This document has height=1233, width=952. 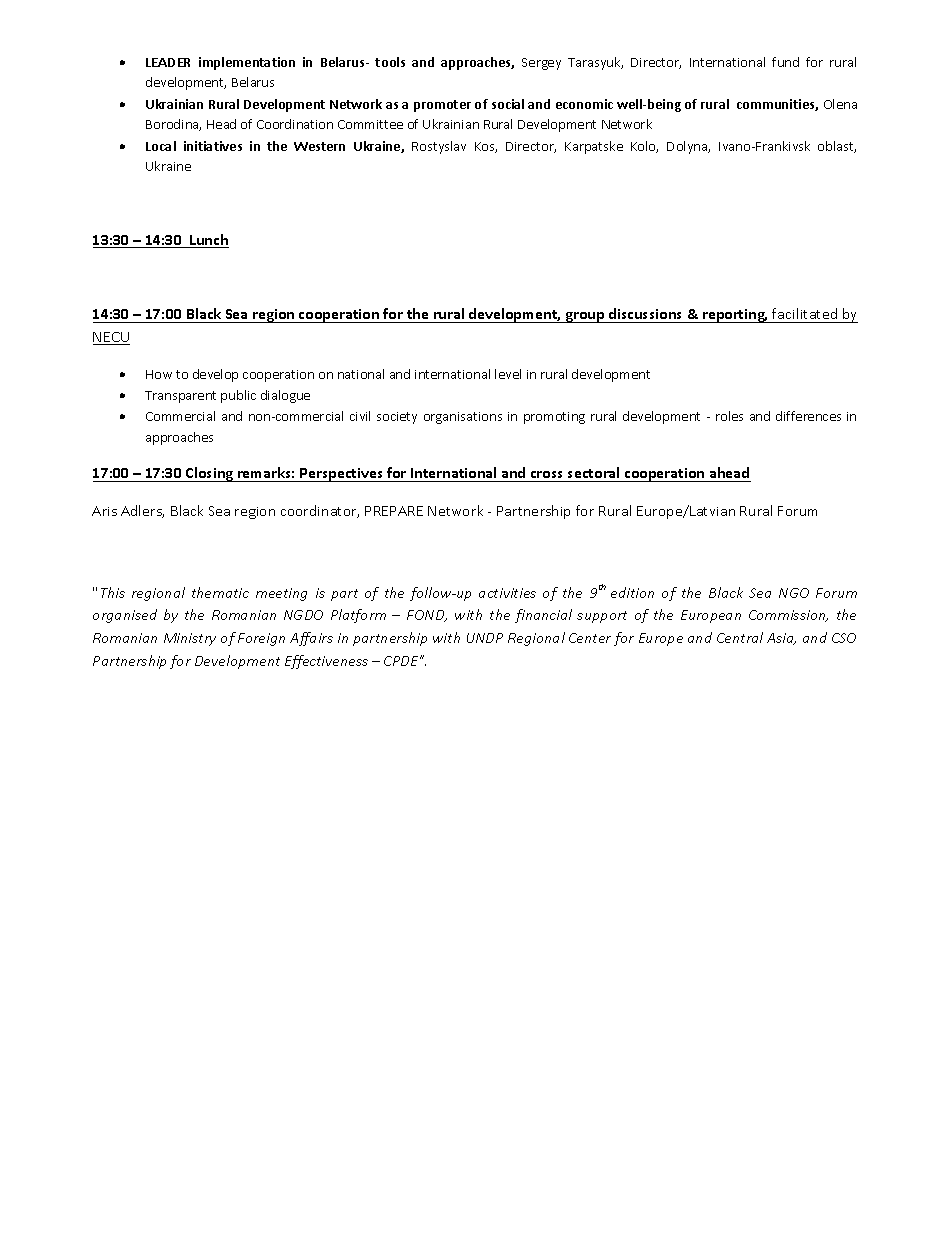 What do you see at coordinates (584, 104) in the document?
I see `economic` at bounding box center [584, 104].
